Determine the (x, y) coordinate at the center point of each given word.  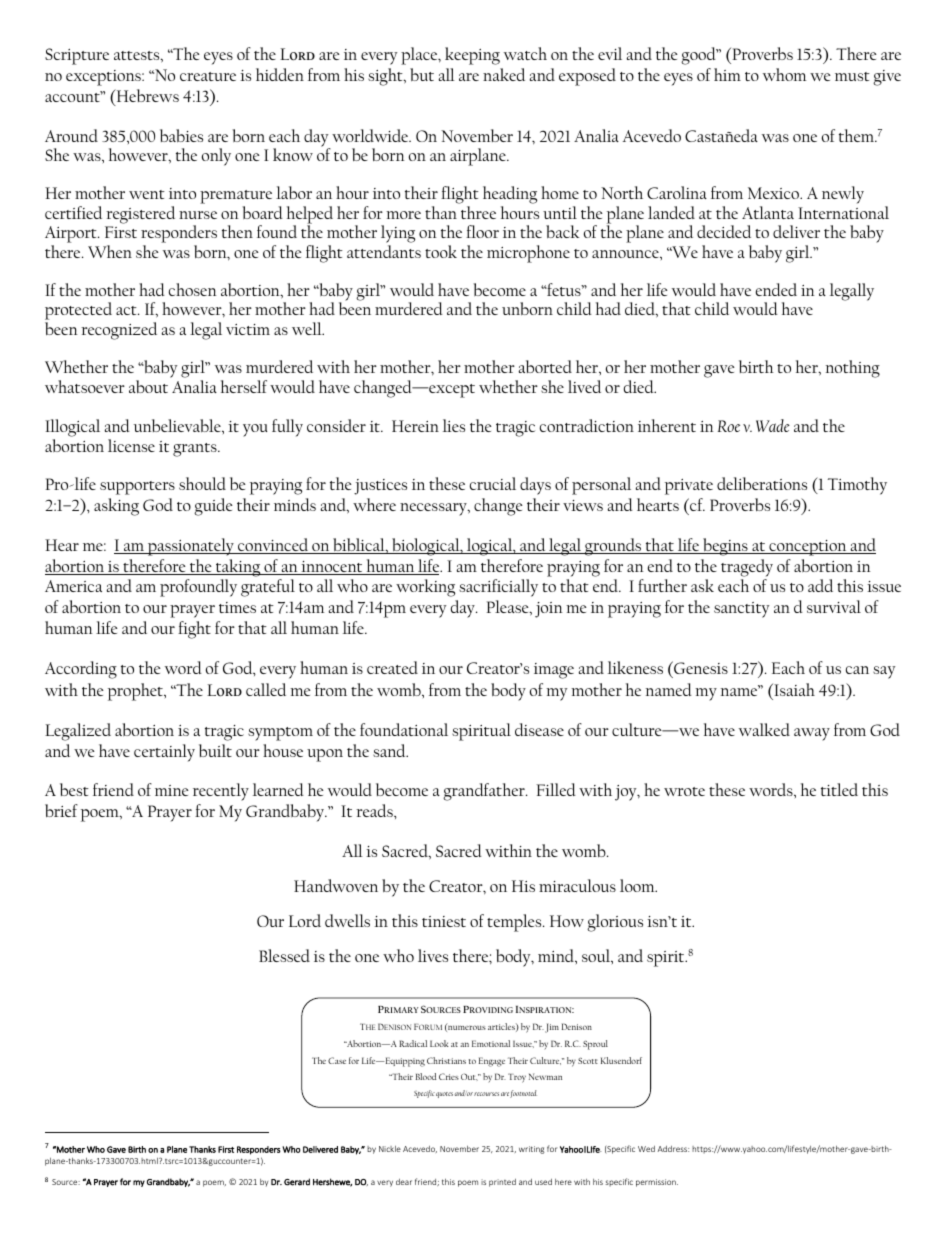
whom (785, 74)
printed (502, 1183)
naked (504, 74)
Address (673, 1149)
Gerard (297, 1182)
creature (208, 76)
